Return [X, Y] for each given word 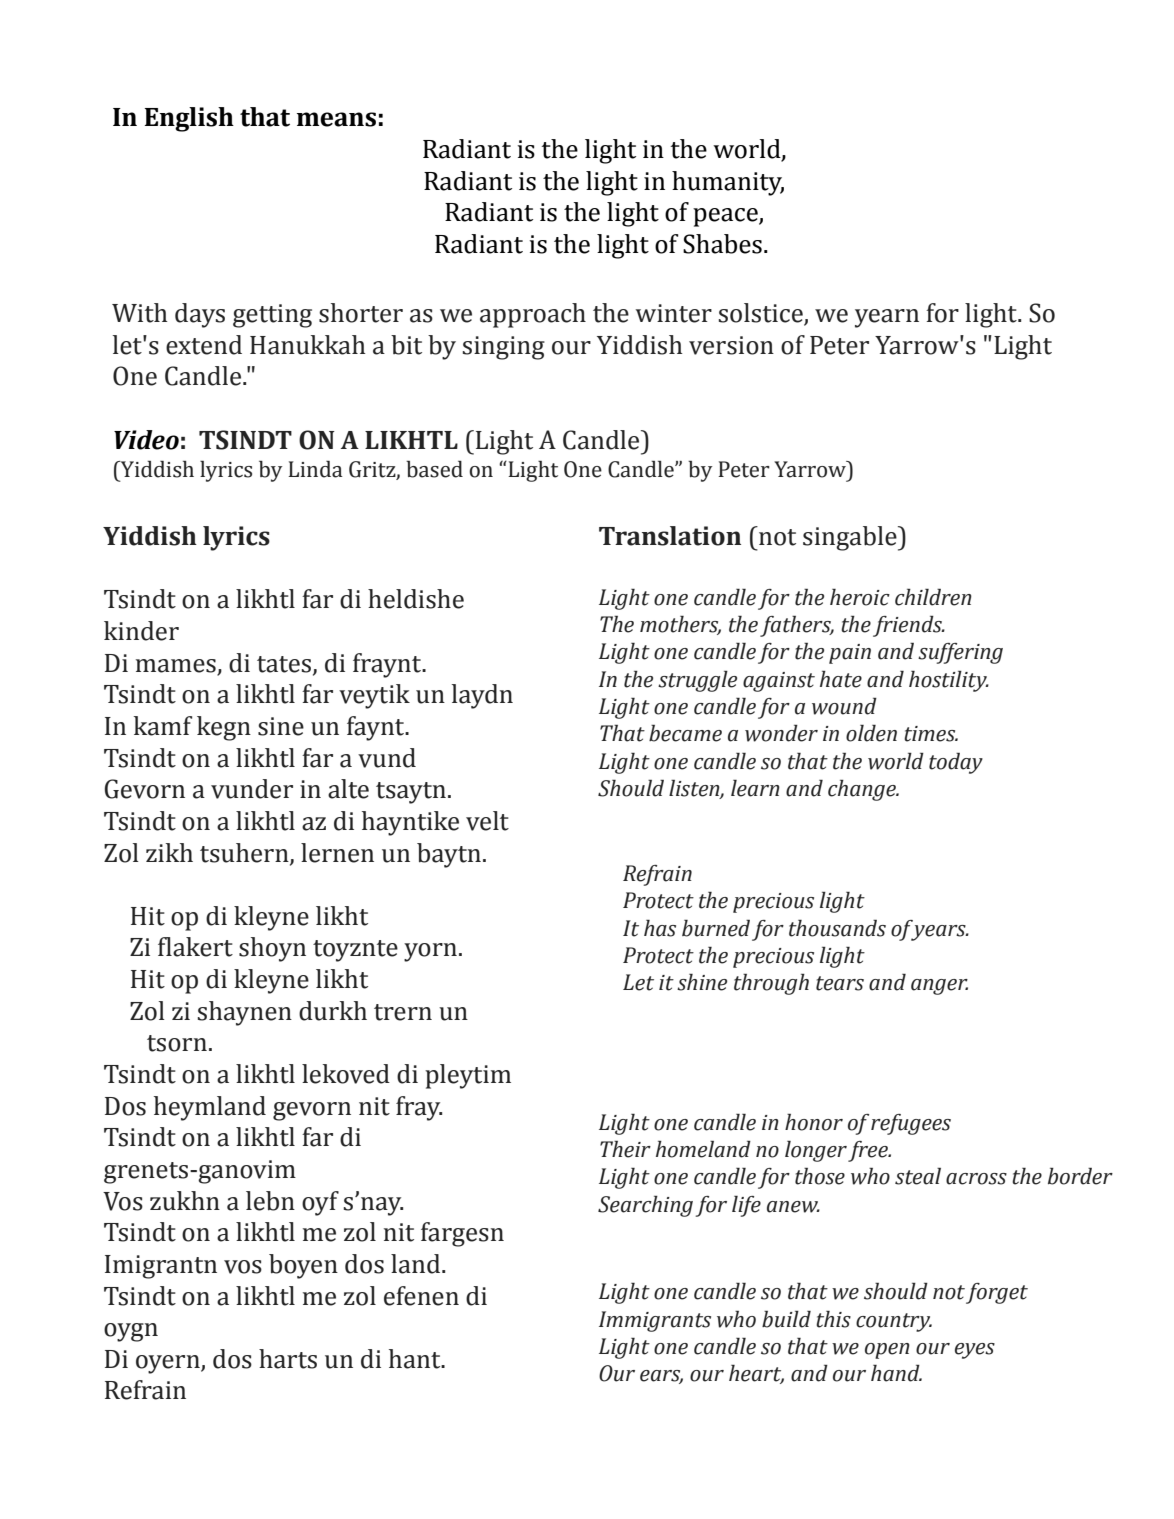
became [685, 733]
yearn [887, 318]
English [189, 119]
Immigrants [655, 1321]
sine [281, 726]
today [956, 763]
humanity [728, 183]
